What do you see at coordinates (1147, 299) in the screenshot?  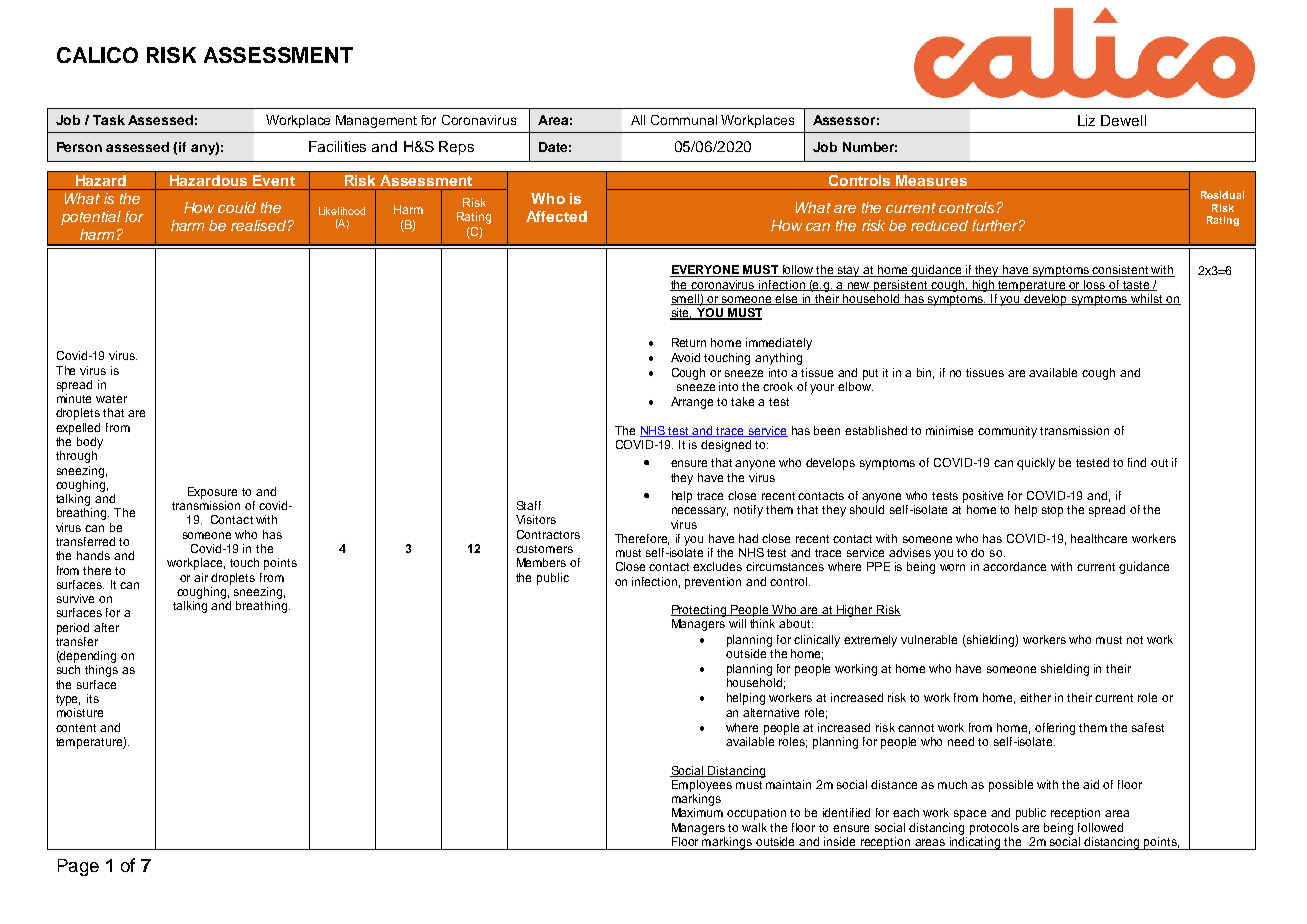 I see `whilst` at bounding box center [1147, 299].
